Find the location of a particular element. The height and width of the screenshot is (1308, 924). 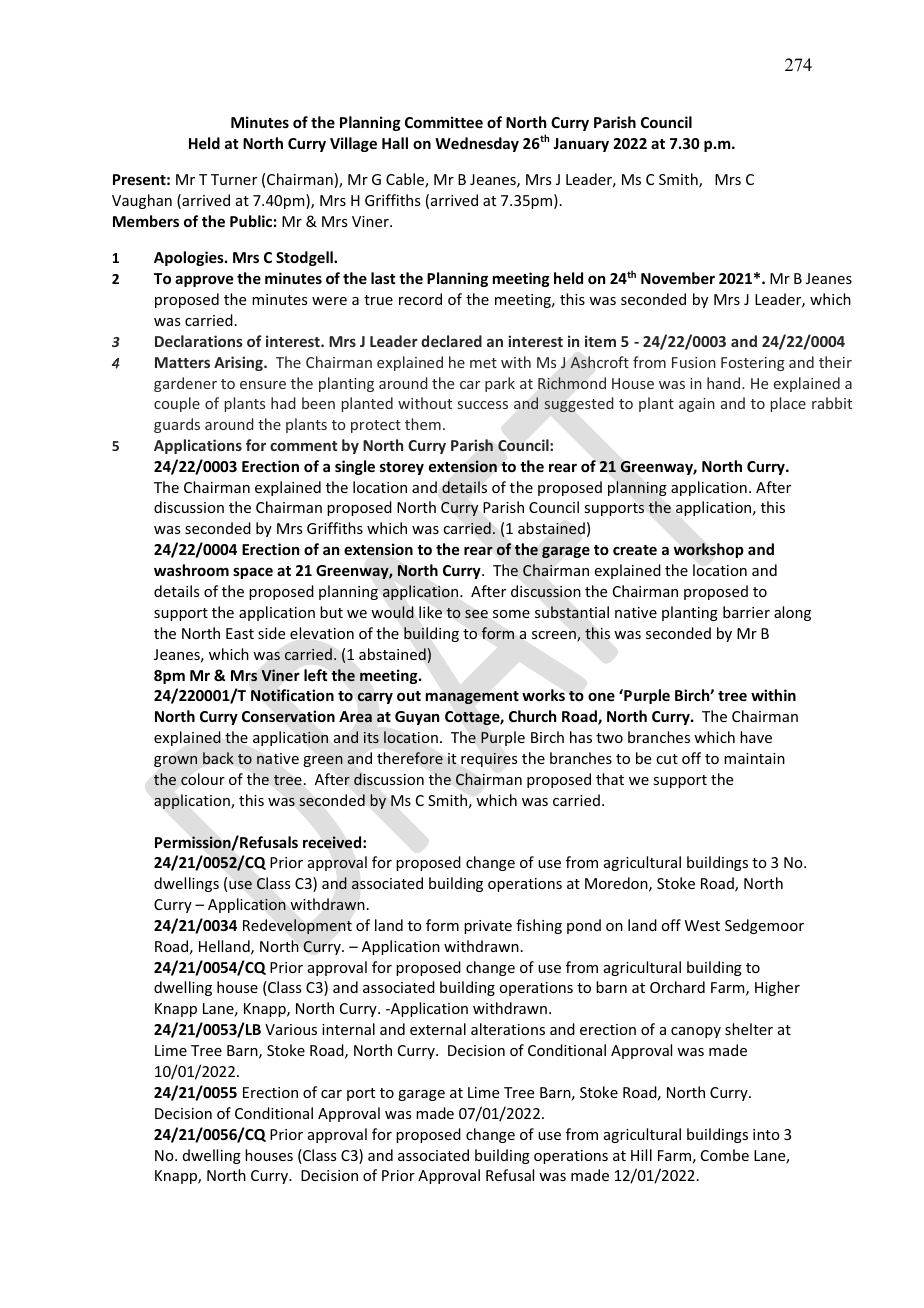

January is located at coordinates (581, 145).
